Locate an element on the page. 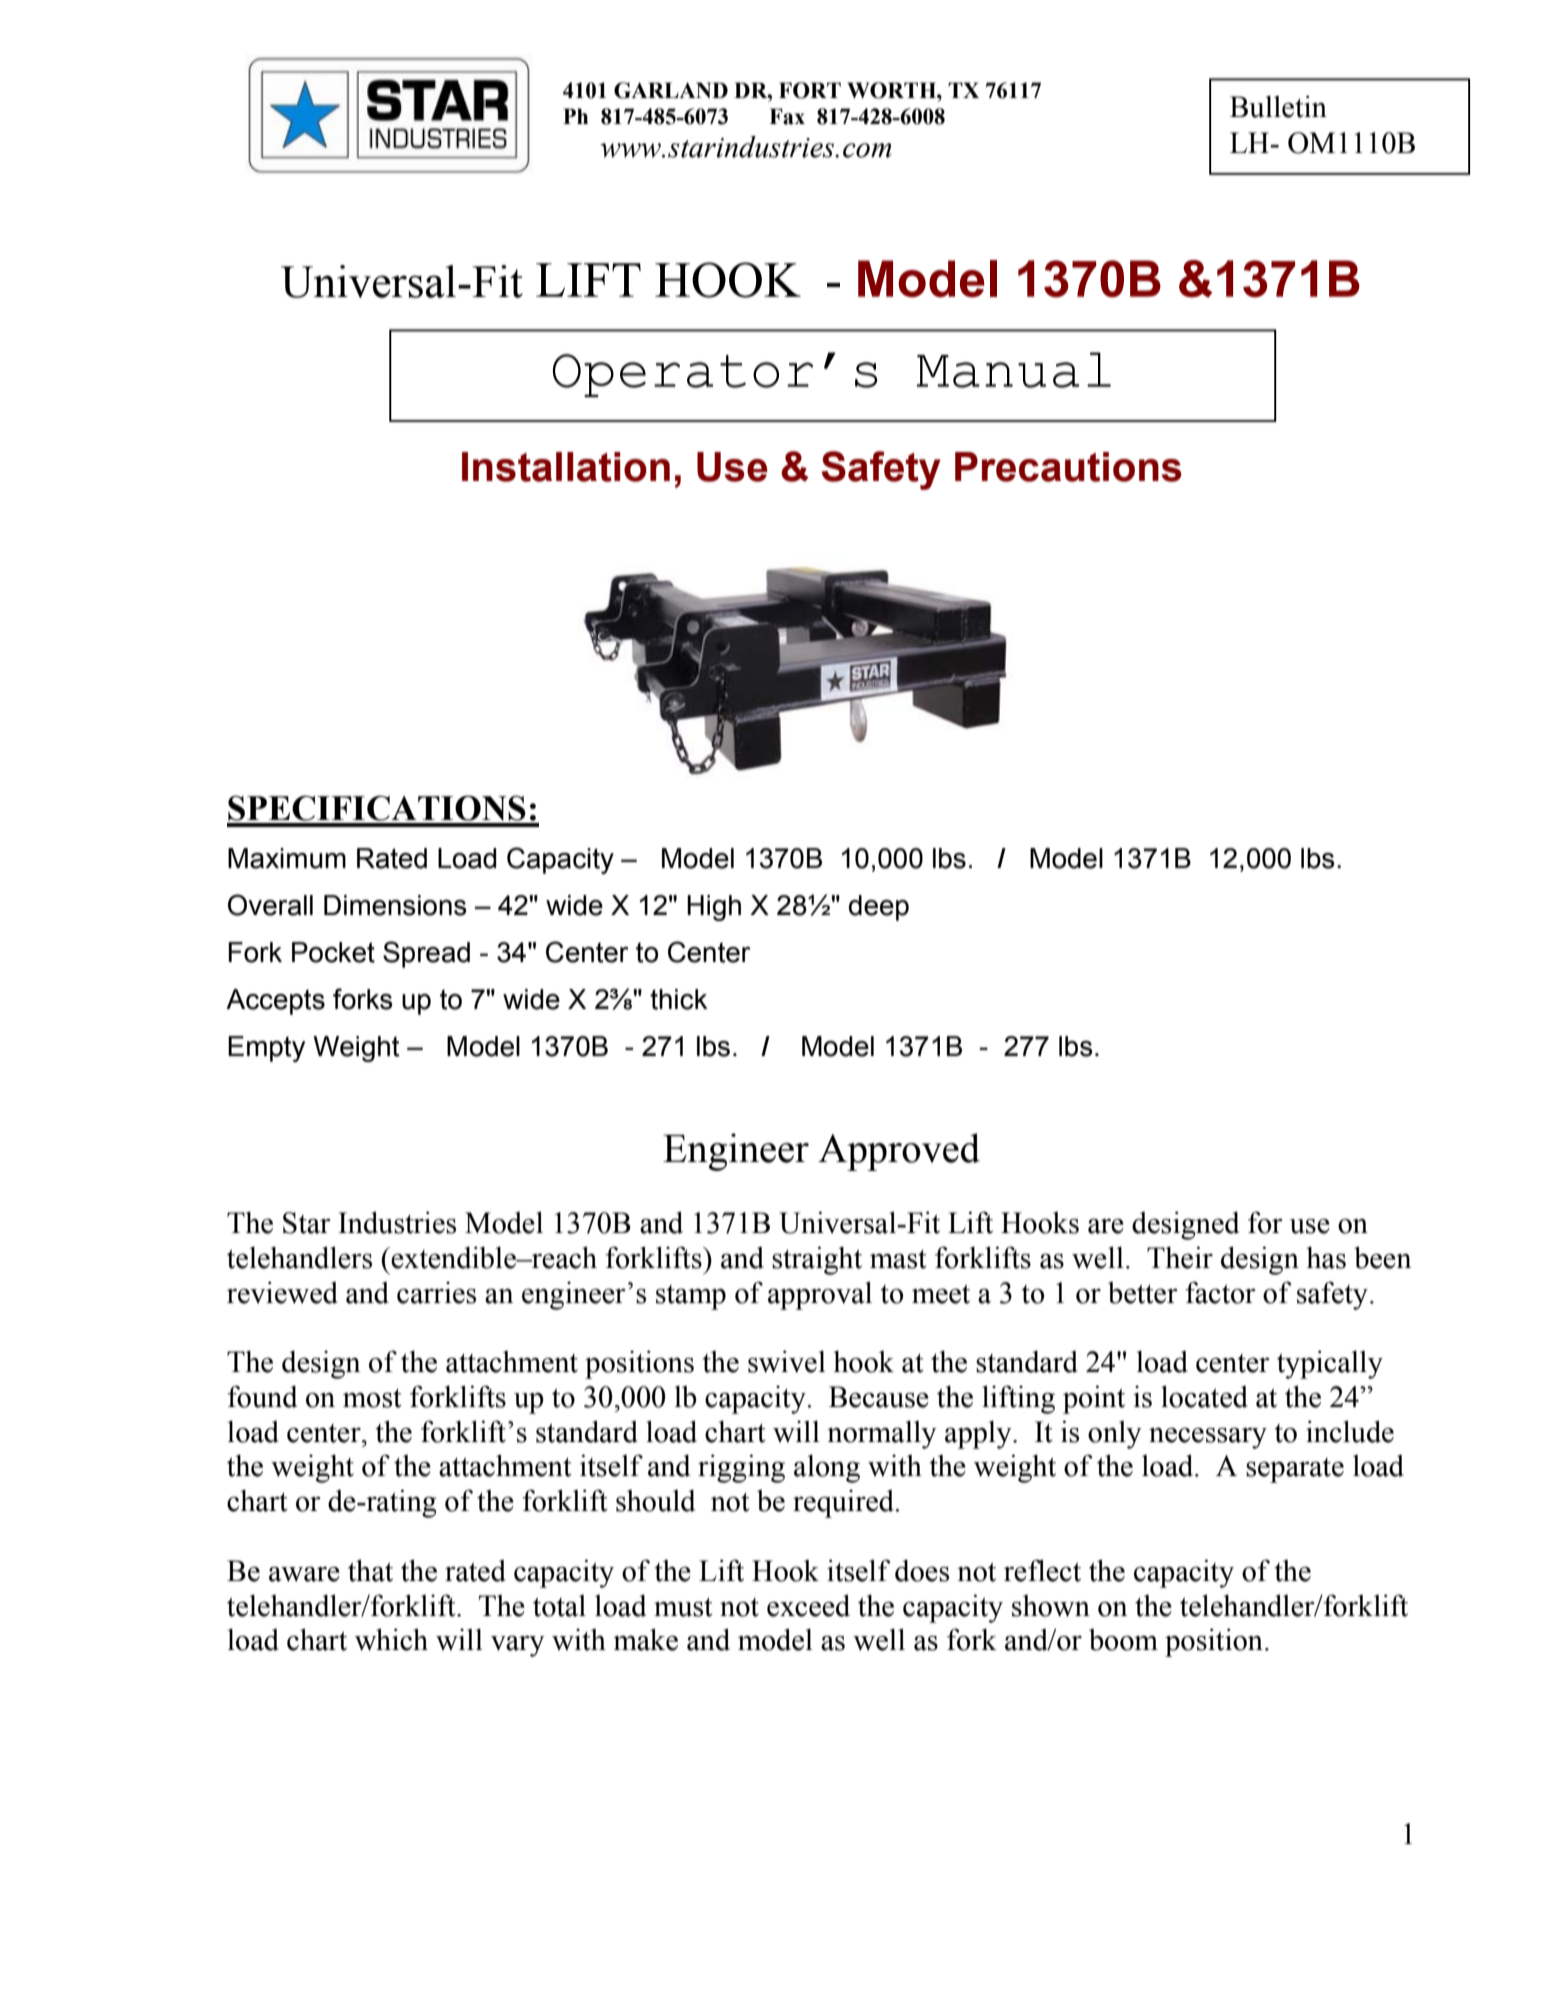  GARLAND is located at coordinates (671, 90).
